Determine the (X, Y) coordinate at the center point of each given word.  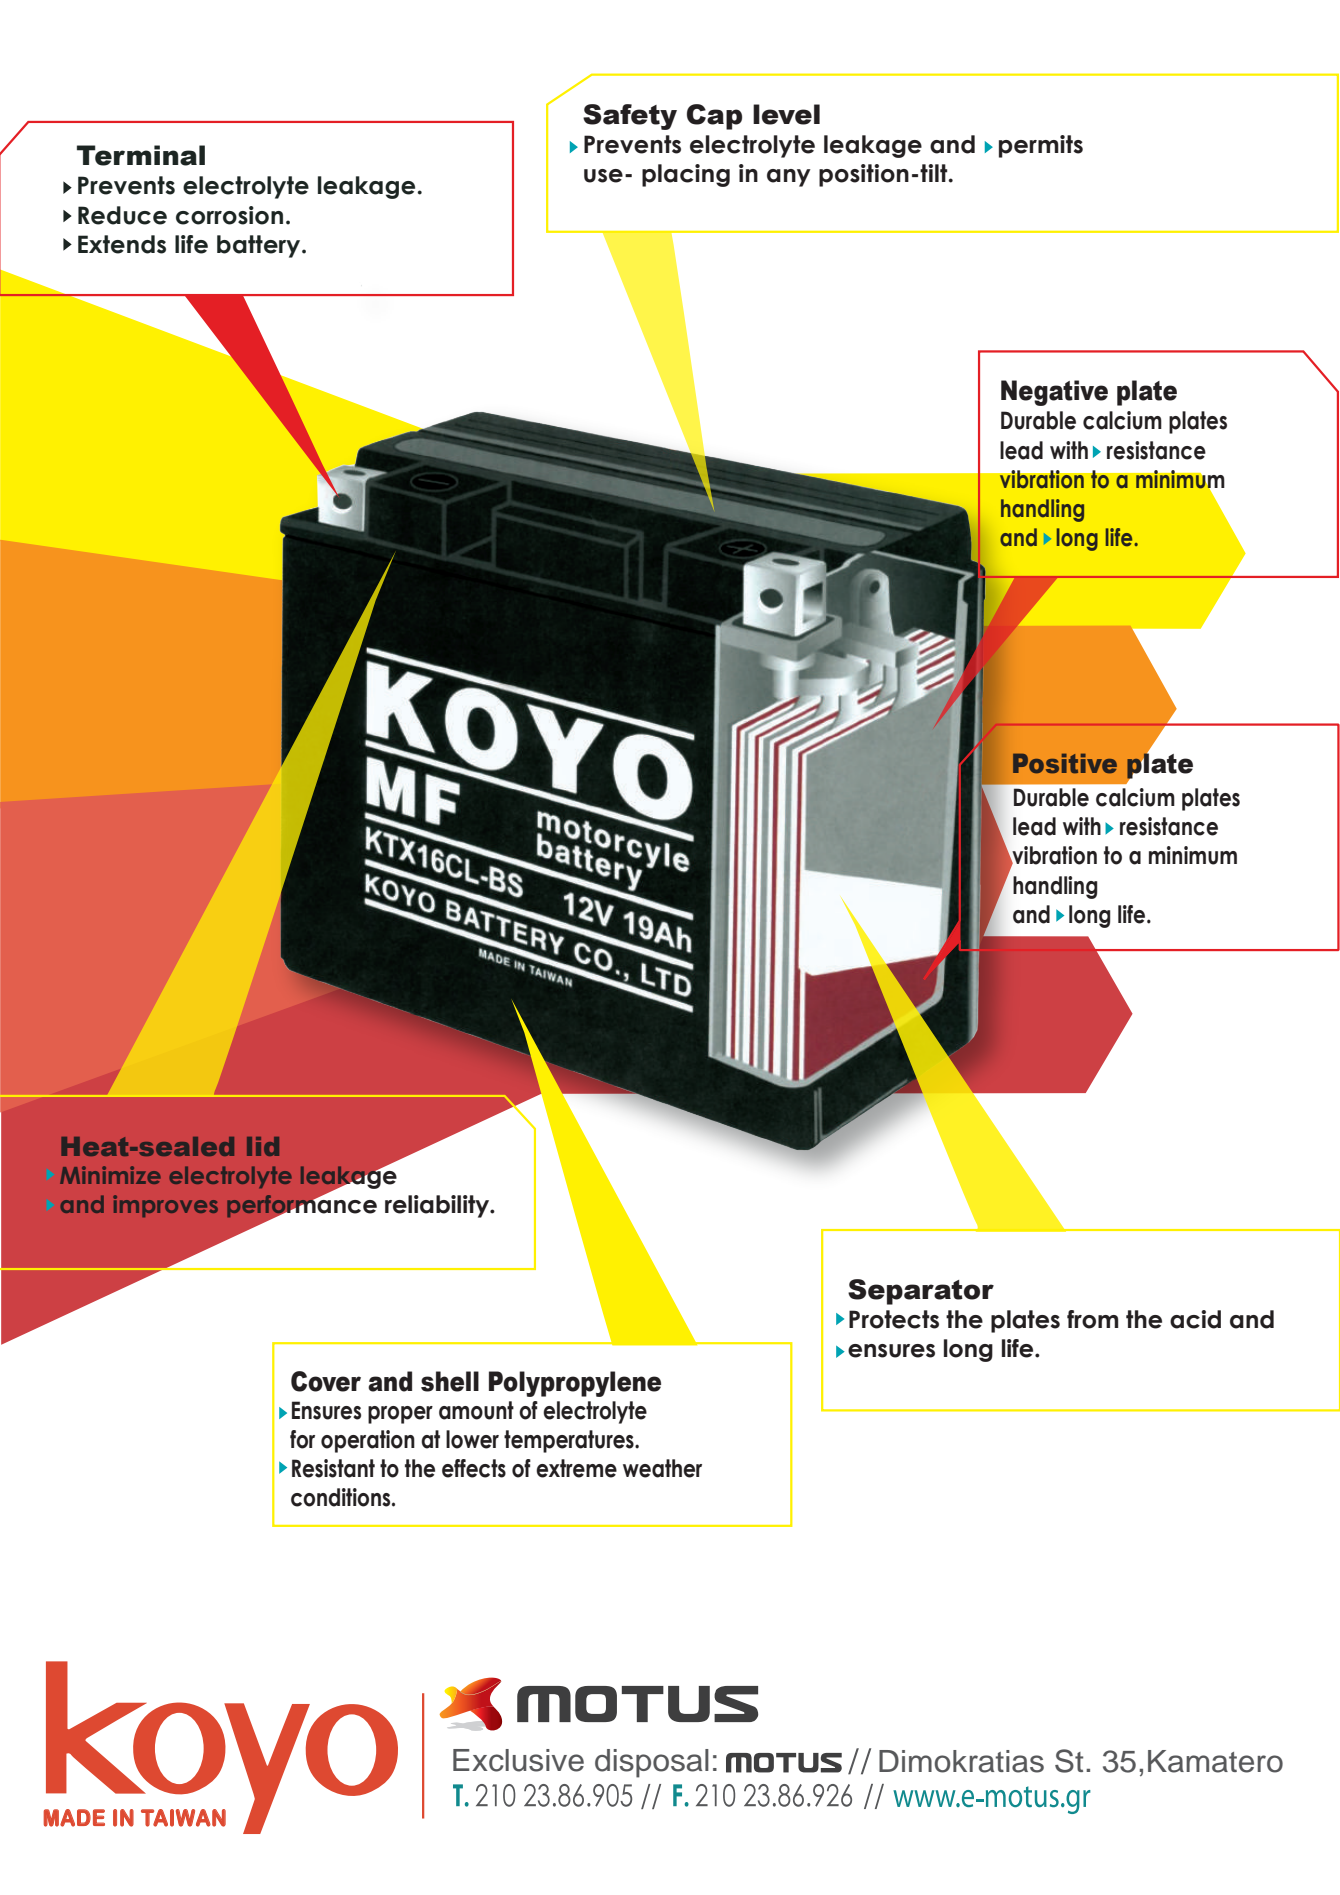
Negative (1054, 393)
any (789, 178)
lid (263, 1146)
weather (662, 1468)
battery (260, 246)
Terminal (141, 155)
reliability (438, 1206)
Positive (1065, 763)
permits (1041, 146)
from (1092, 1319)
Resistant (333, 1468)
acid (1195, 1319)
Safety (630, 117)
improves (165, 1206)
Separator (921, 1292)
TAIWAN (183, 1818)
